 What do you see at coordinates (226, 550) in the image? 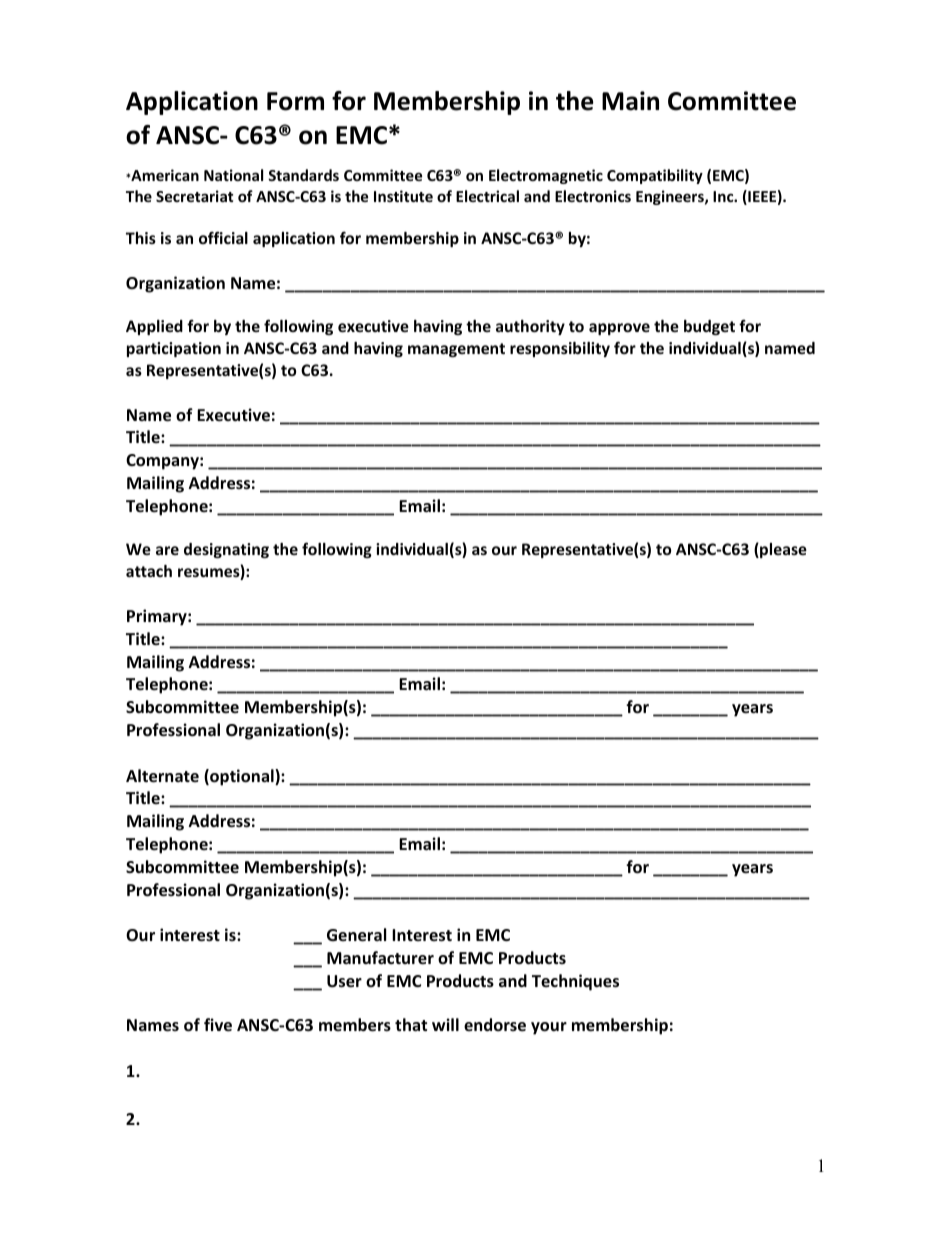
I see `designating` at bounding box center [226, 550].
